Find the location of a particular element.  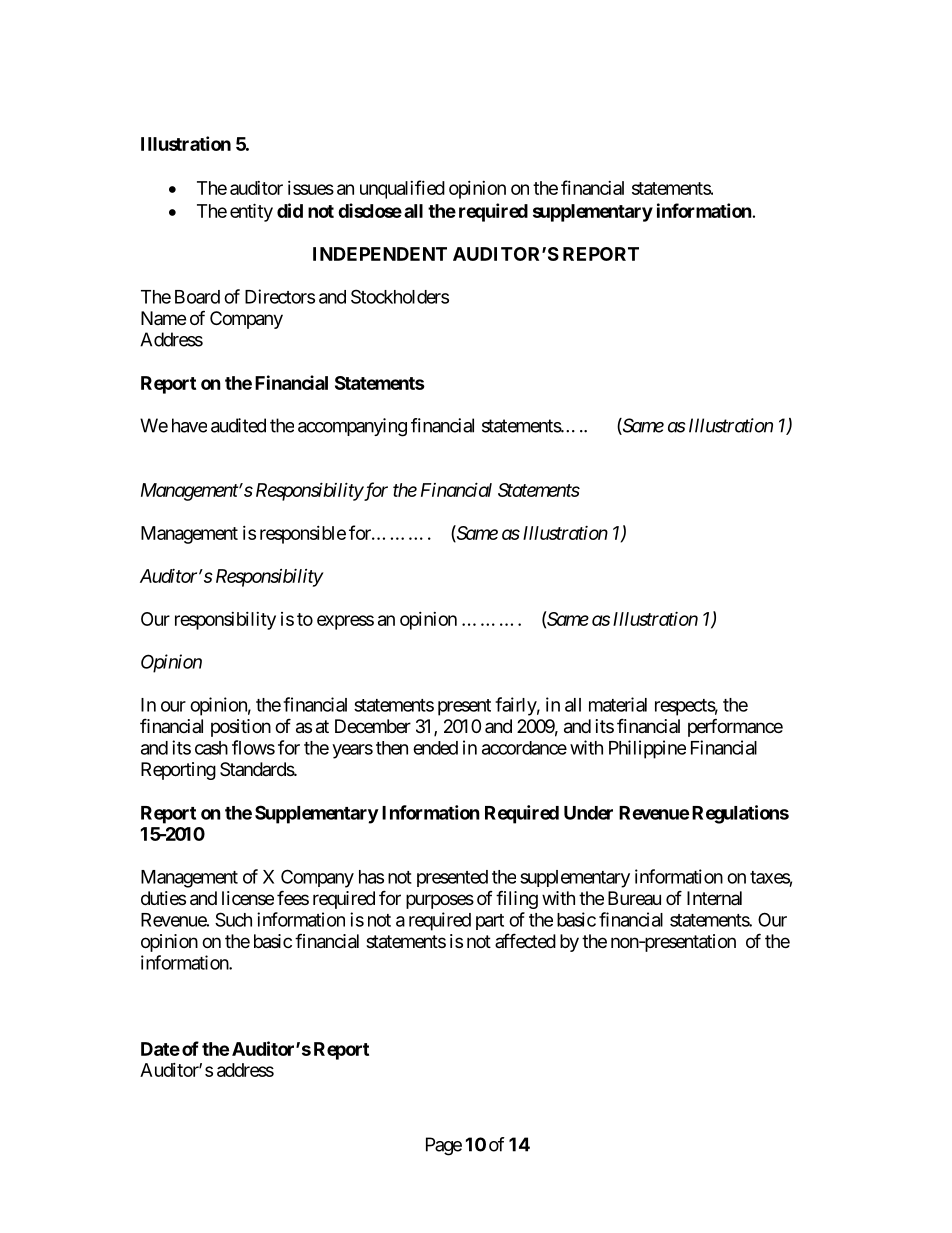

unqualified is located at coordinates (402, 189).
